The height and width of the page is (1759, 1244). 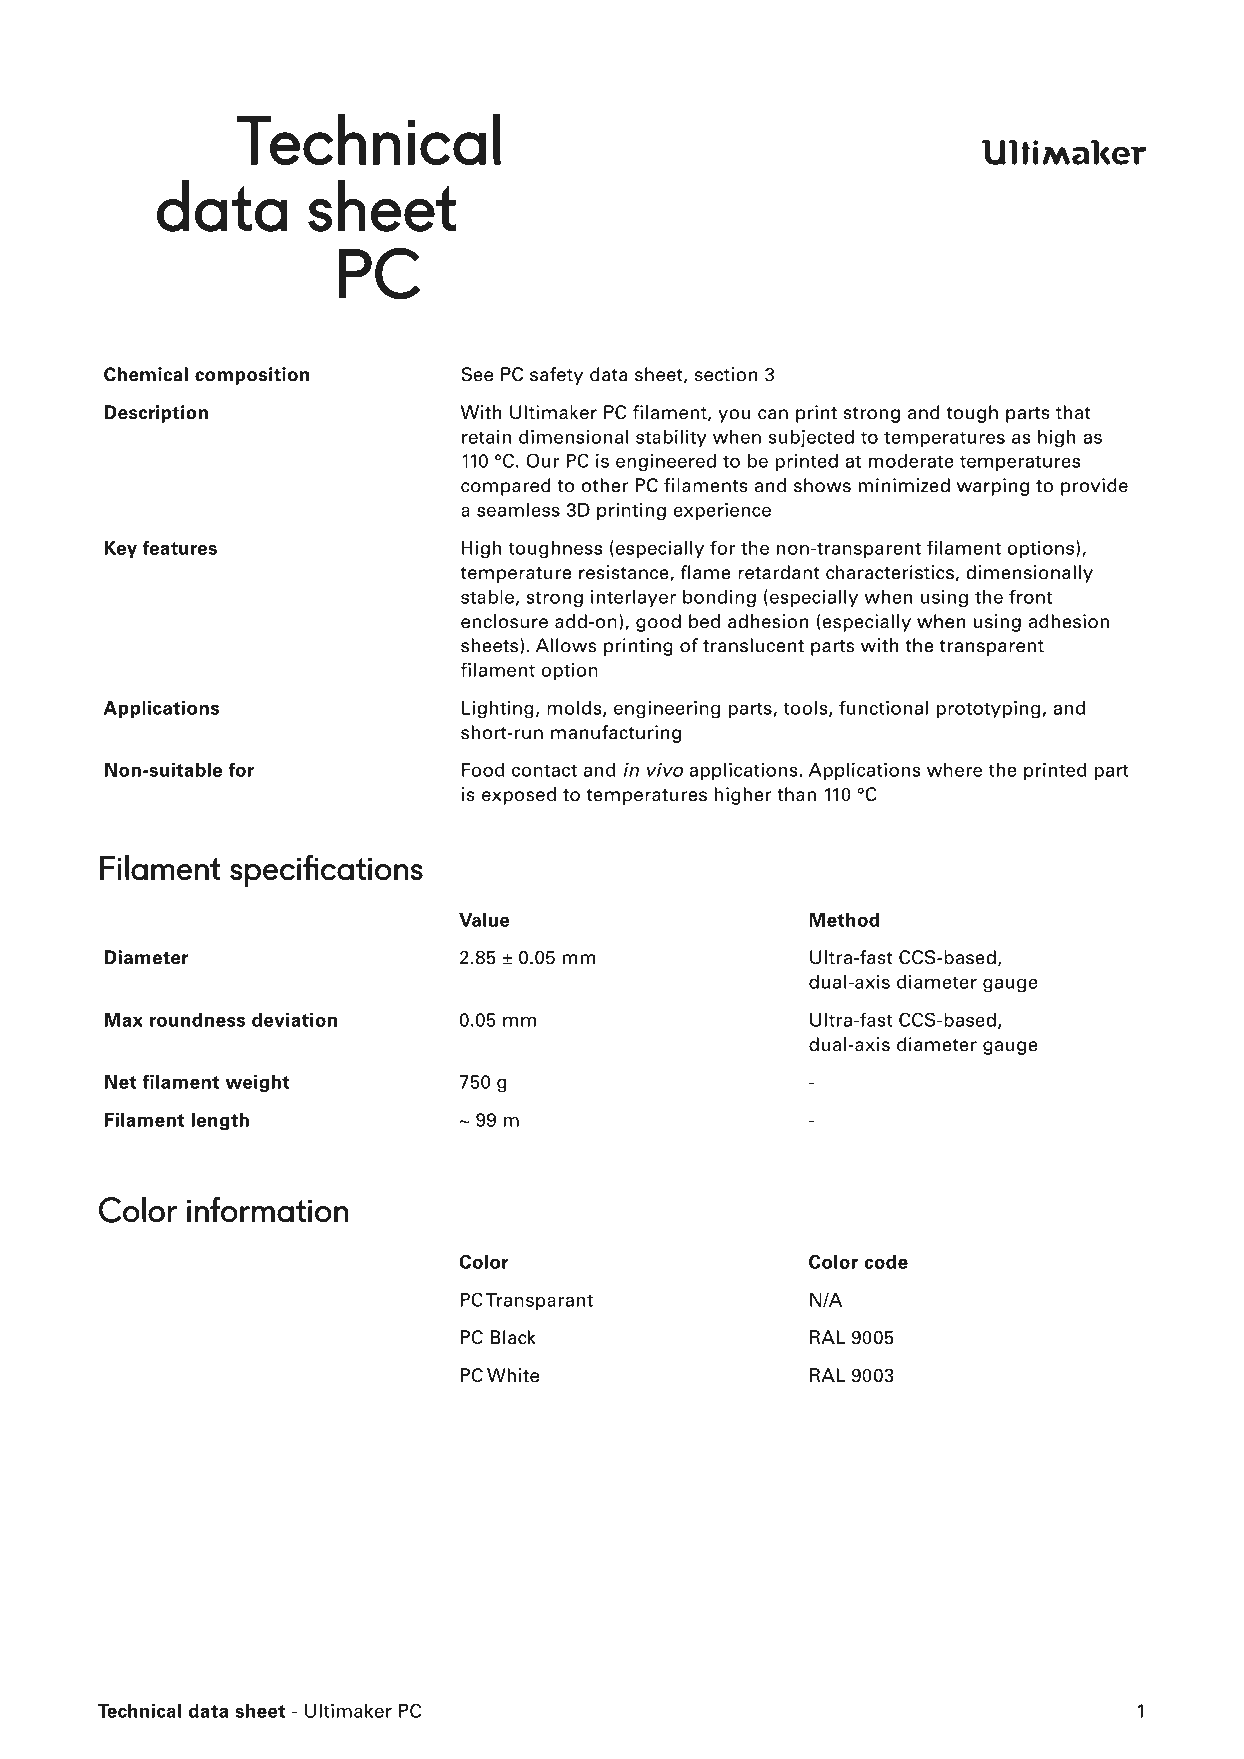 What do you see at coordinates (566, 645) in the page?
I see `Allows` at bounding box center [566, 645].
